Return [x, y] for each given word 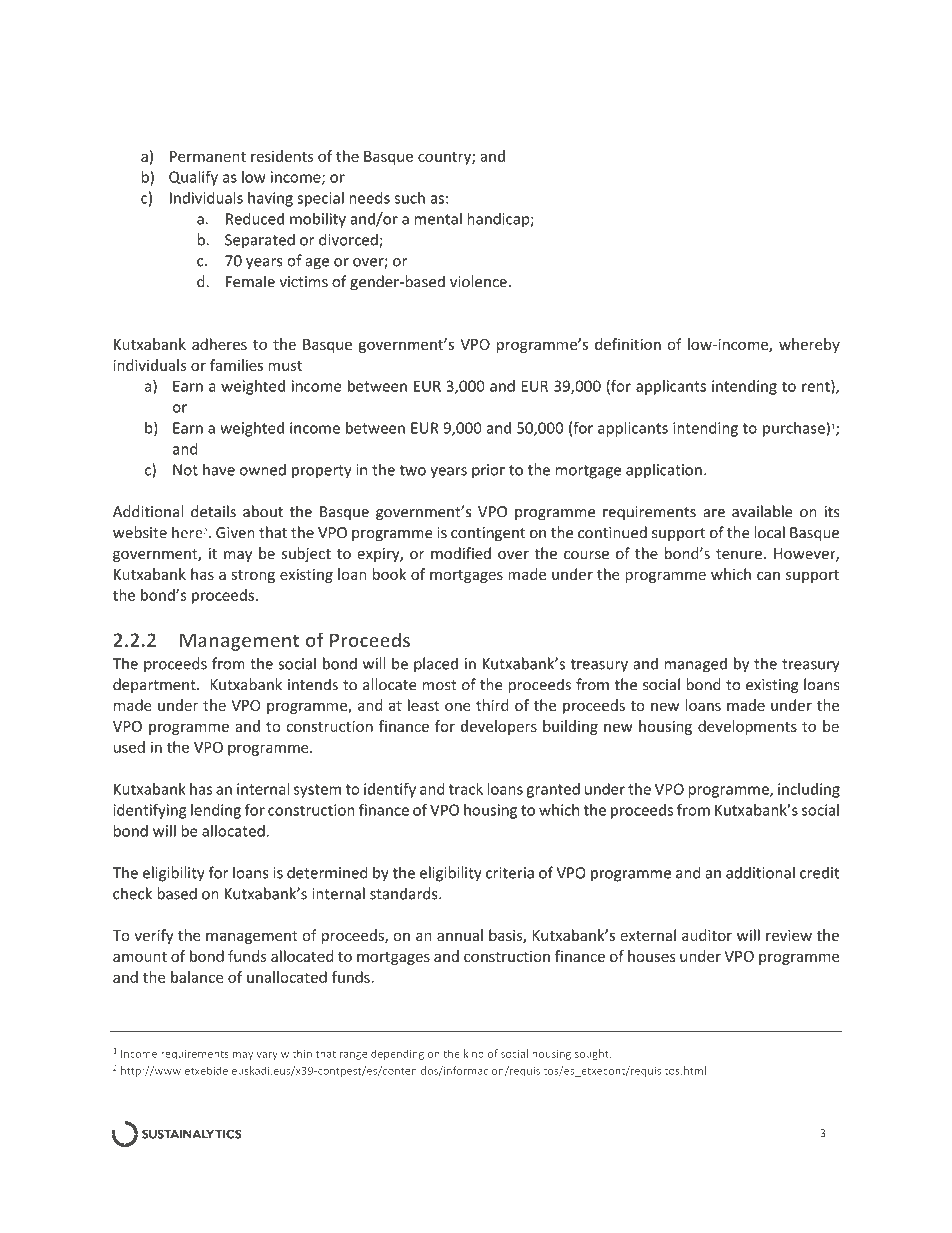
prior [488, 471]
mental [438, 218]
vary [267, 1056]
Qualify [193, 178]
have [219, 469]
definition [628, 344]
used [129, 747]
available [762, 511]
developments [747, 727]
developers [499, 727]
